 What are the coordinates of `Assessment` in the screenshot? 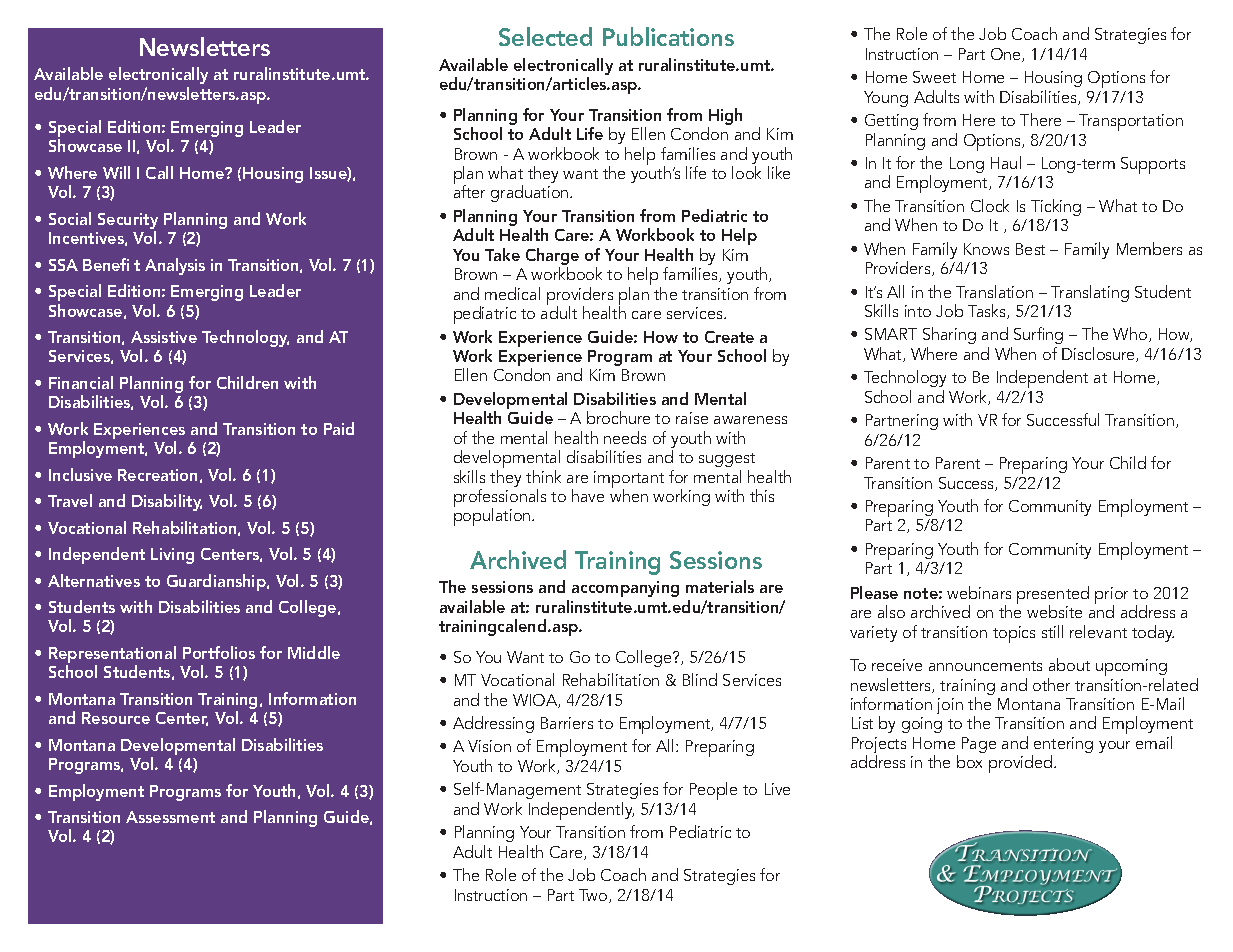 It's located at (170, 817).
